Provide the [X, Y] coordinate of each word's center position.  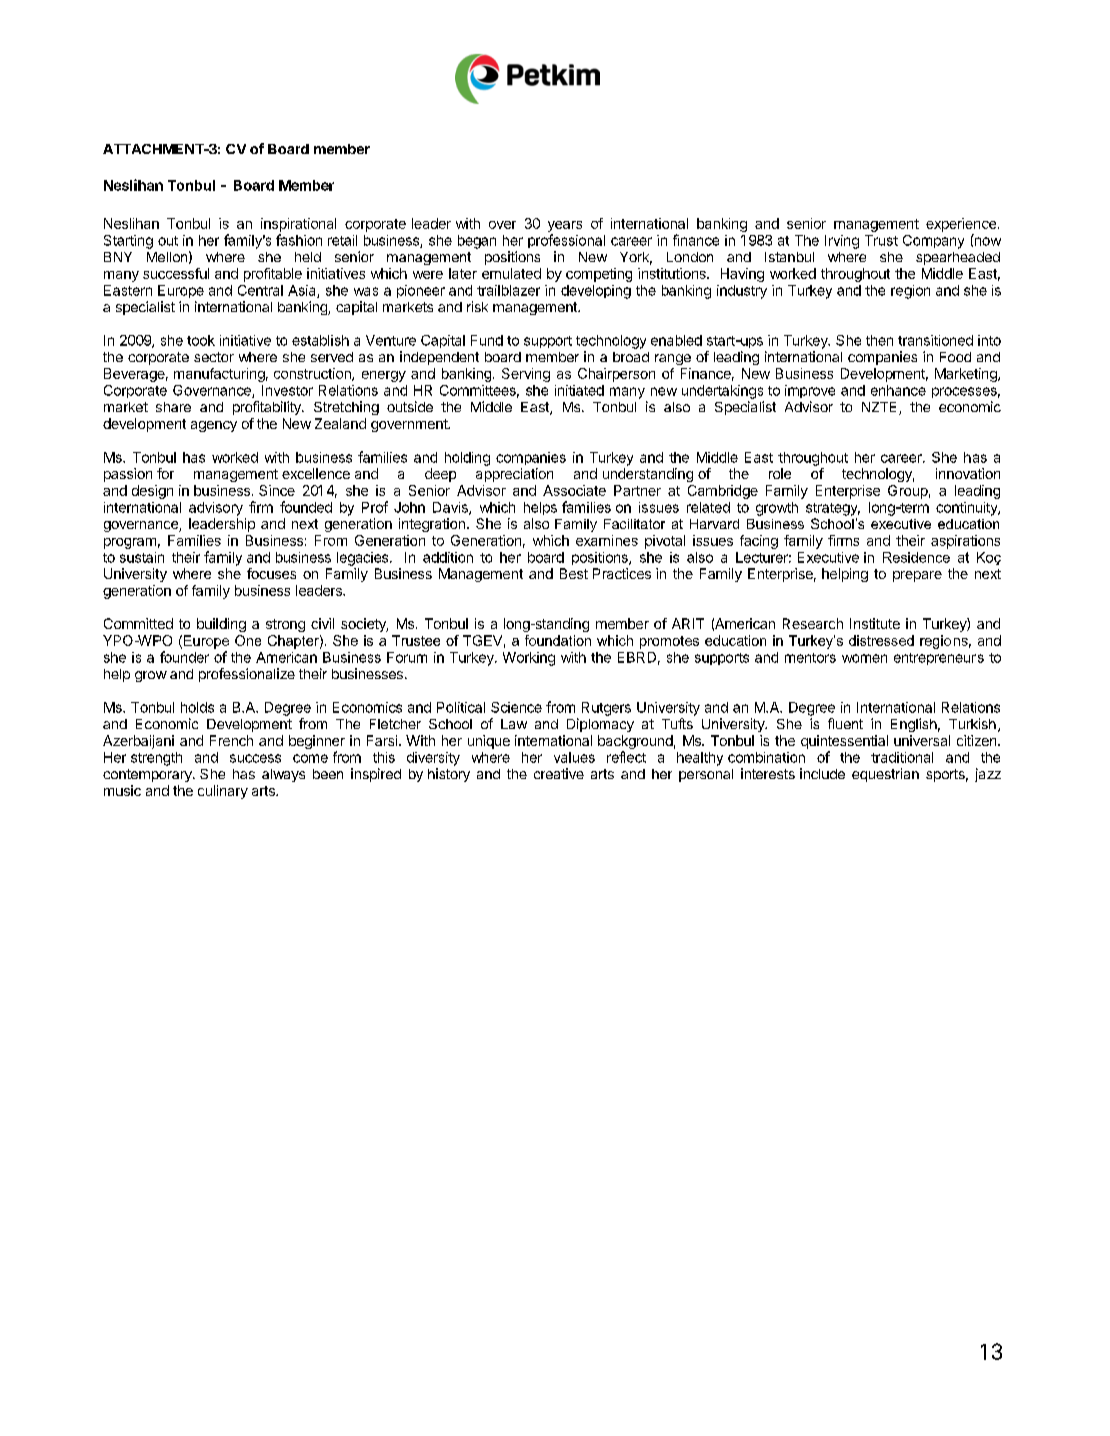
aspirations [965, 542]
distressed [881, 640]
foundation [558, 640]
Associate [574, 490]
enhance [898, 390]
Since [277, 490]
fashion [299, 240]
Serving [526, 375]
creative [559, 773]
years [565, 226]
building [221, 625]
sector [214, 357]
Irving [842, 242]
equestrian [885, 775]
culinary [223, 792]
